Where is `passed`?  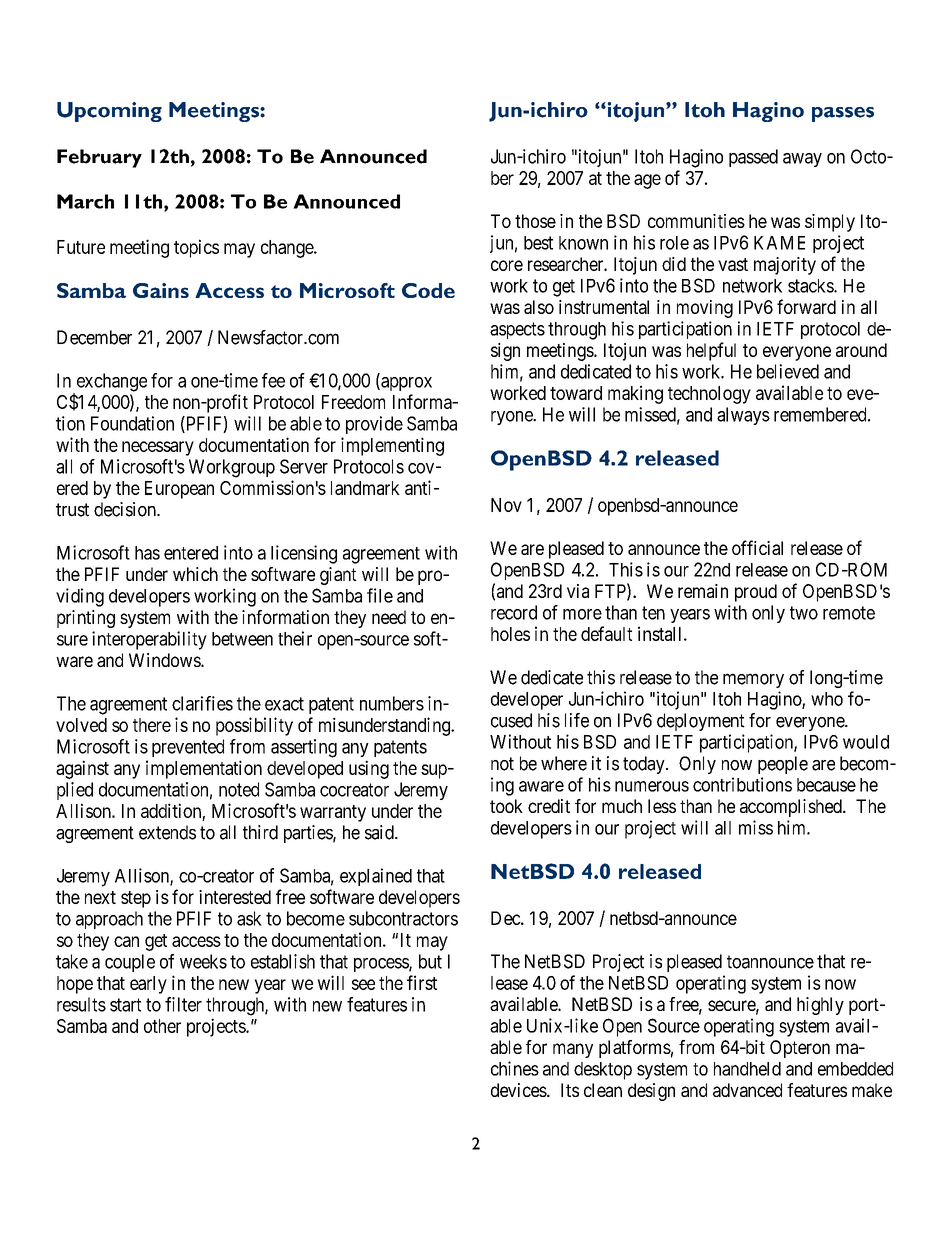
passed is located at coordinates (753, 158).
